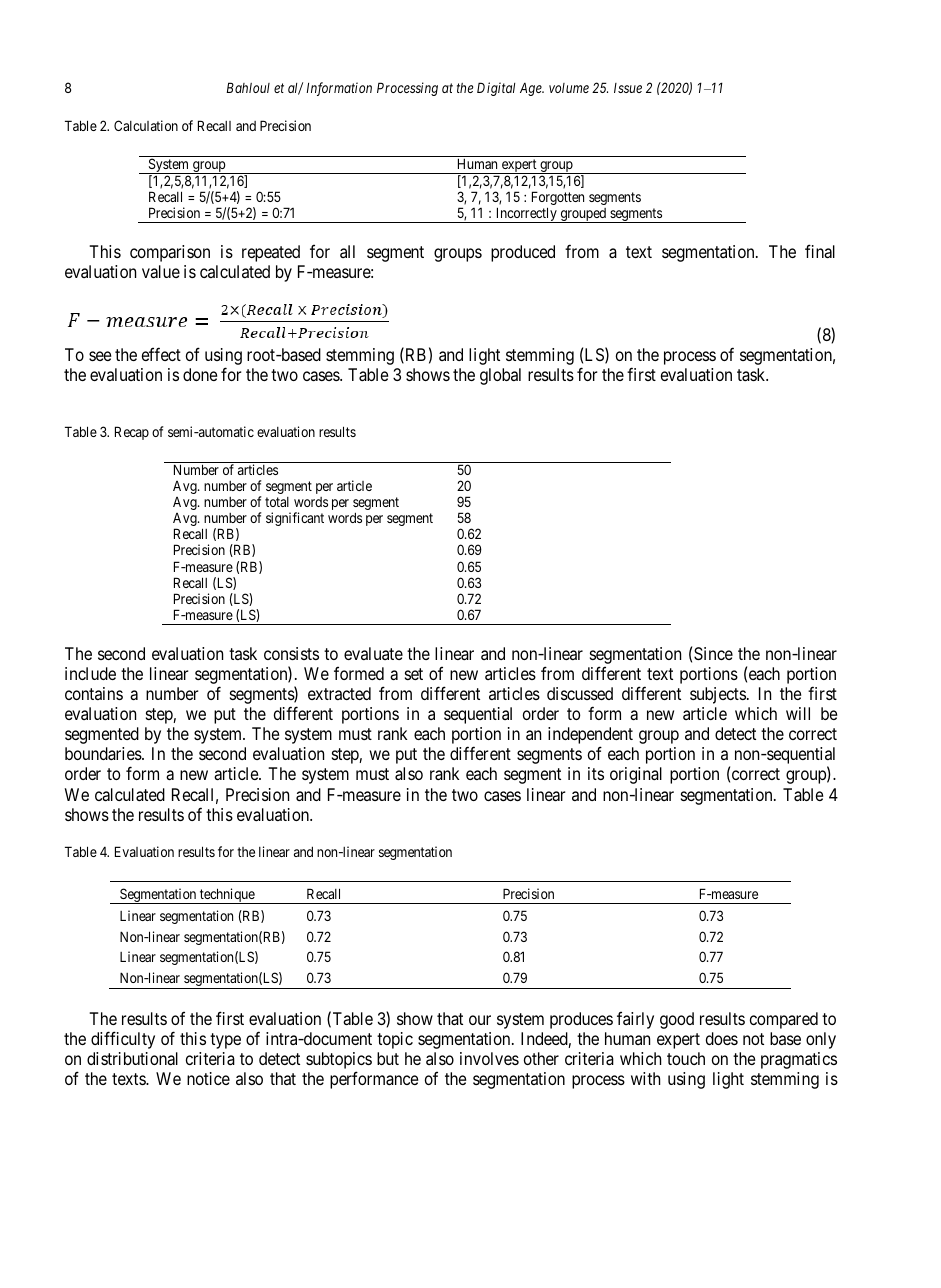 The height and width of the page is (1288, 941). I want to click on value, so click(161, 271).
